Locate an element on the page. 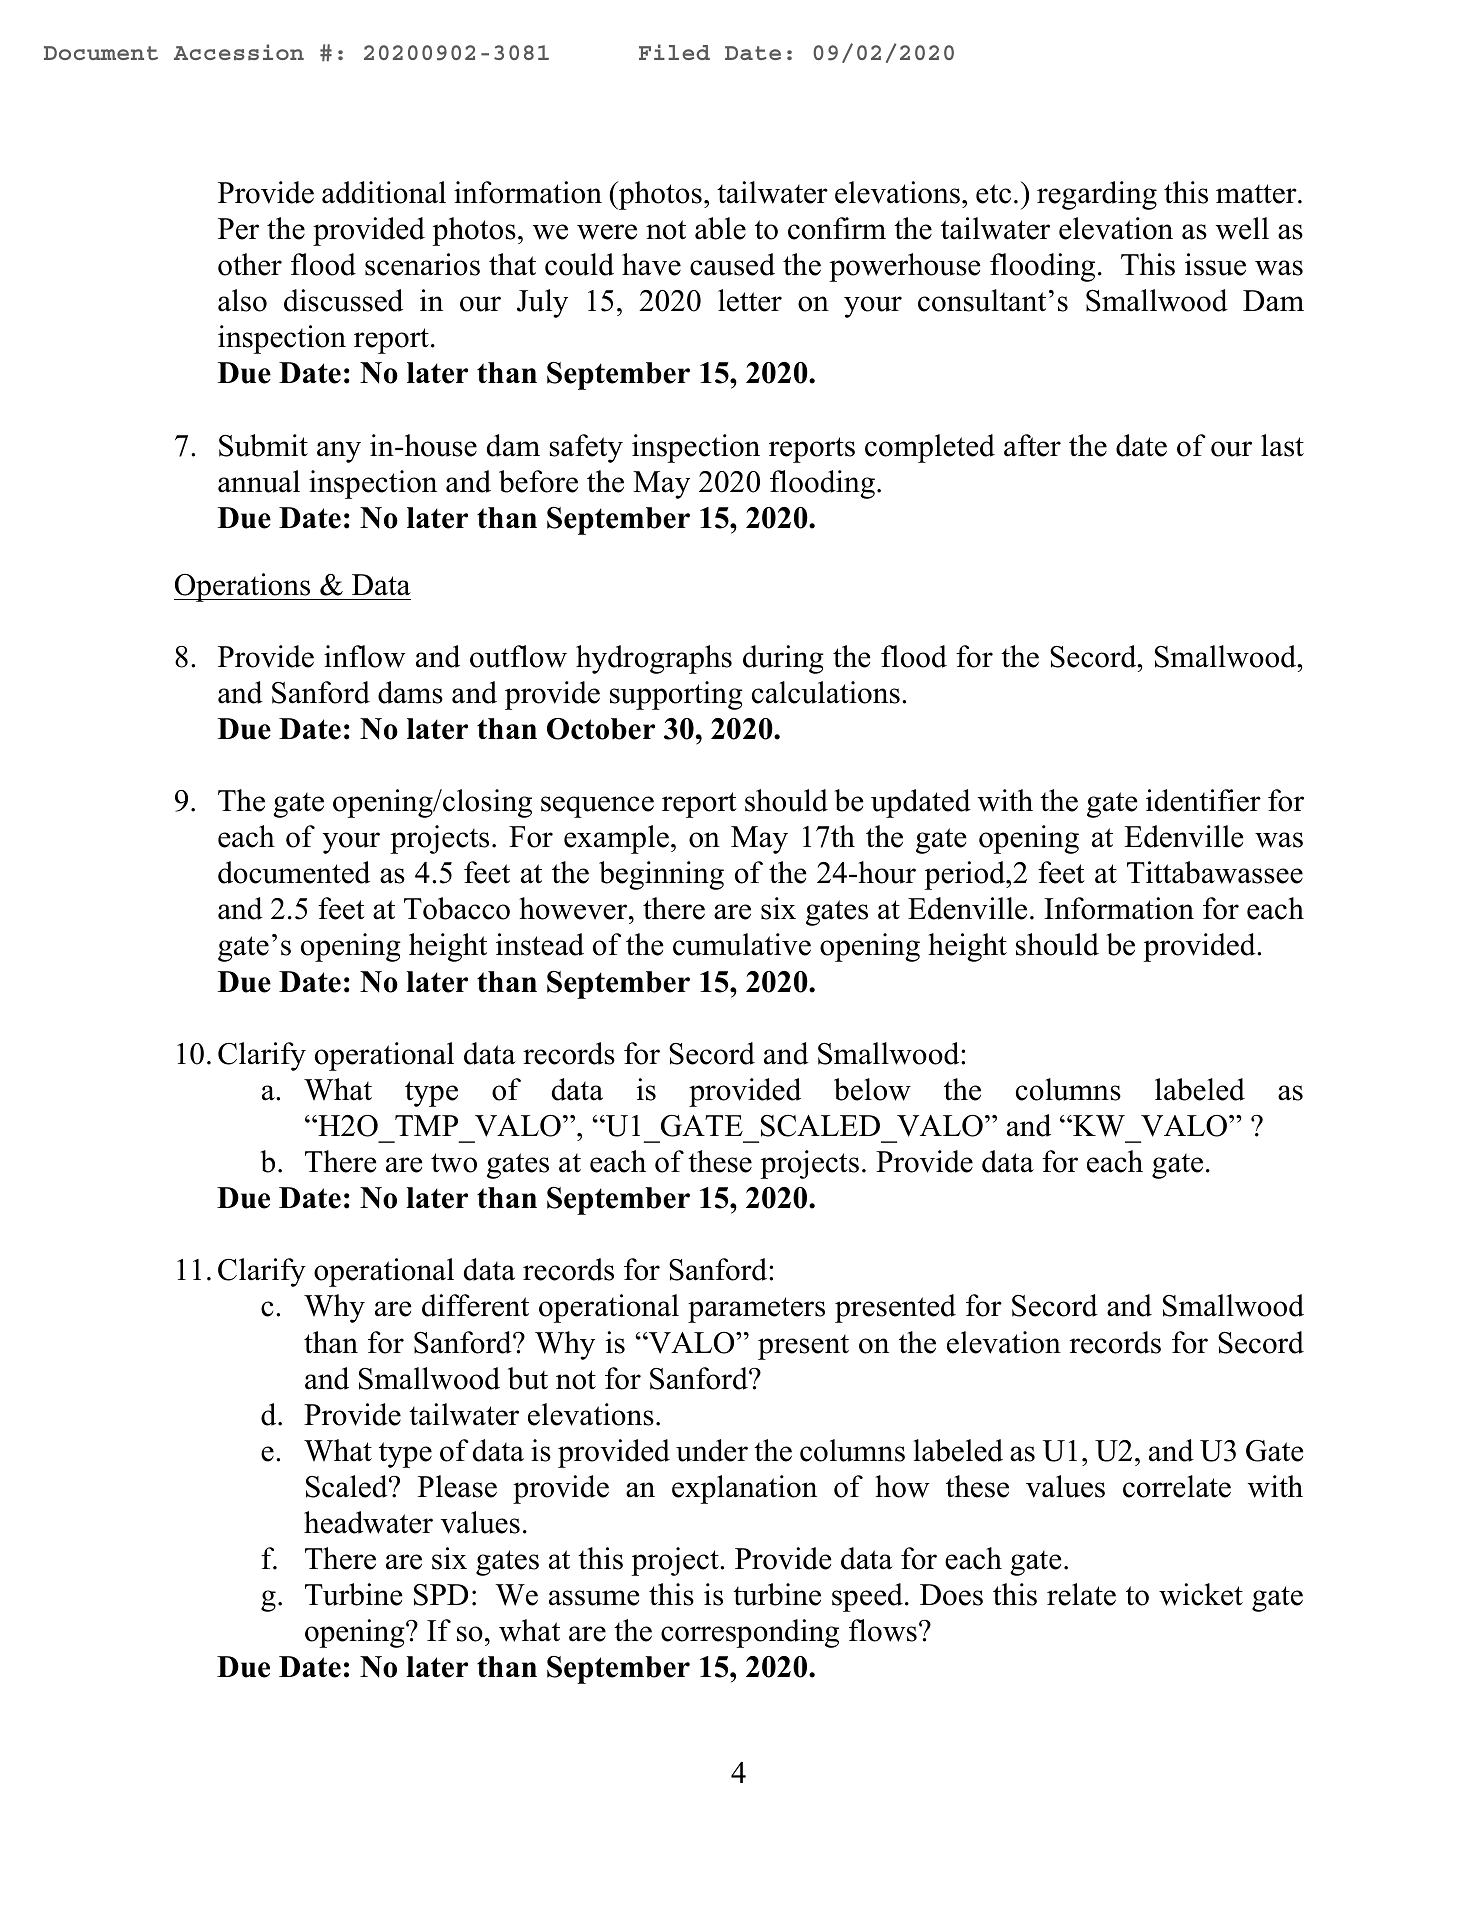 The image size is (1478, 1913). identifier is located at coordinates (1203, 800).
